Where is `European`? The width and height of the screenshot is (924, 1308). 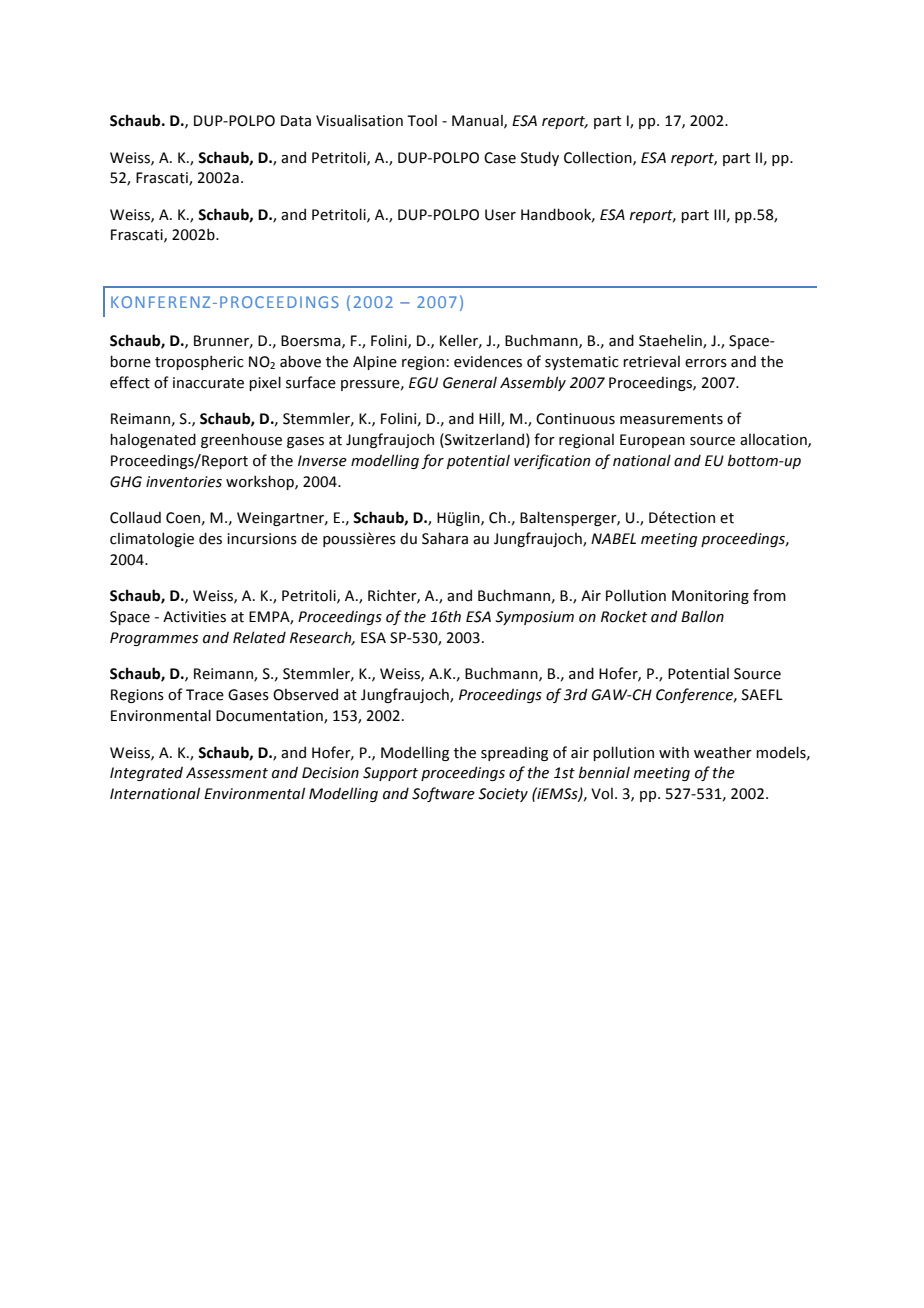
European is located at coordinates (652, 441).
